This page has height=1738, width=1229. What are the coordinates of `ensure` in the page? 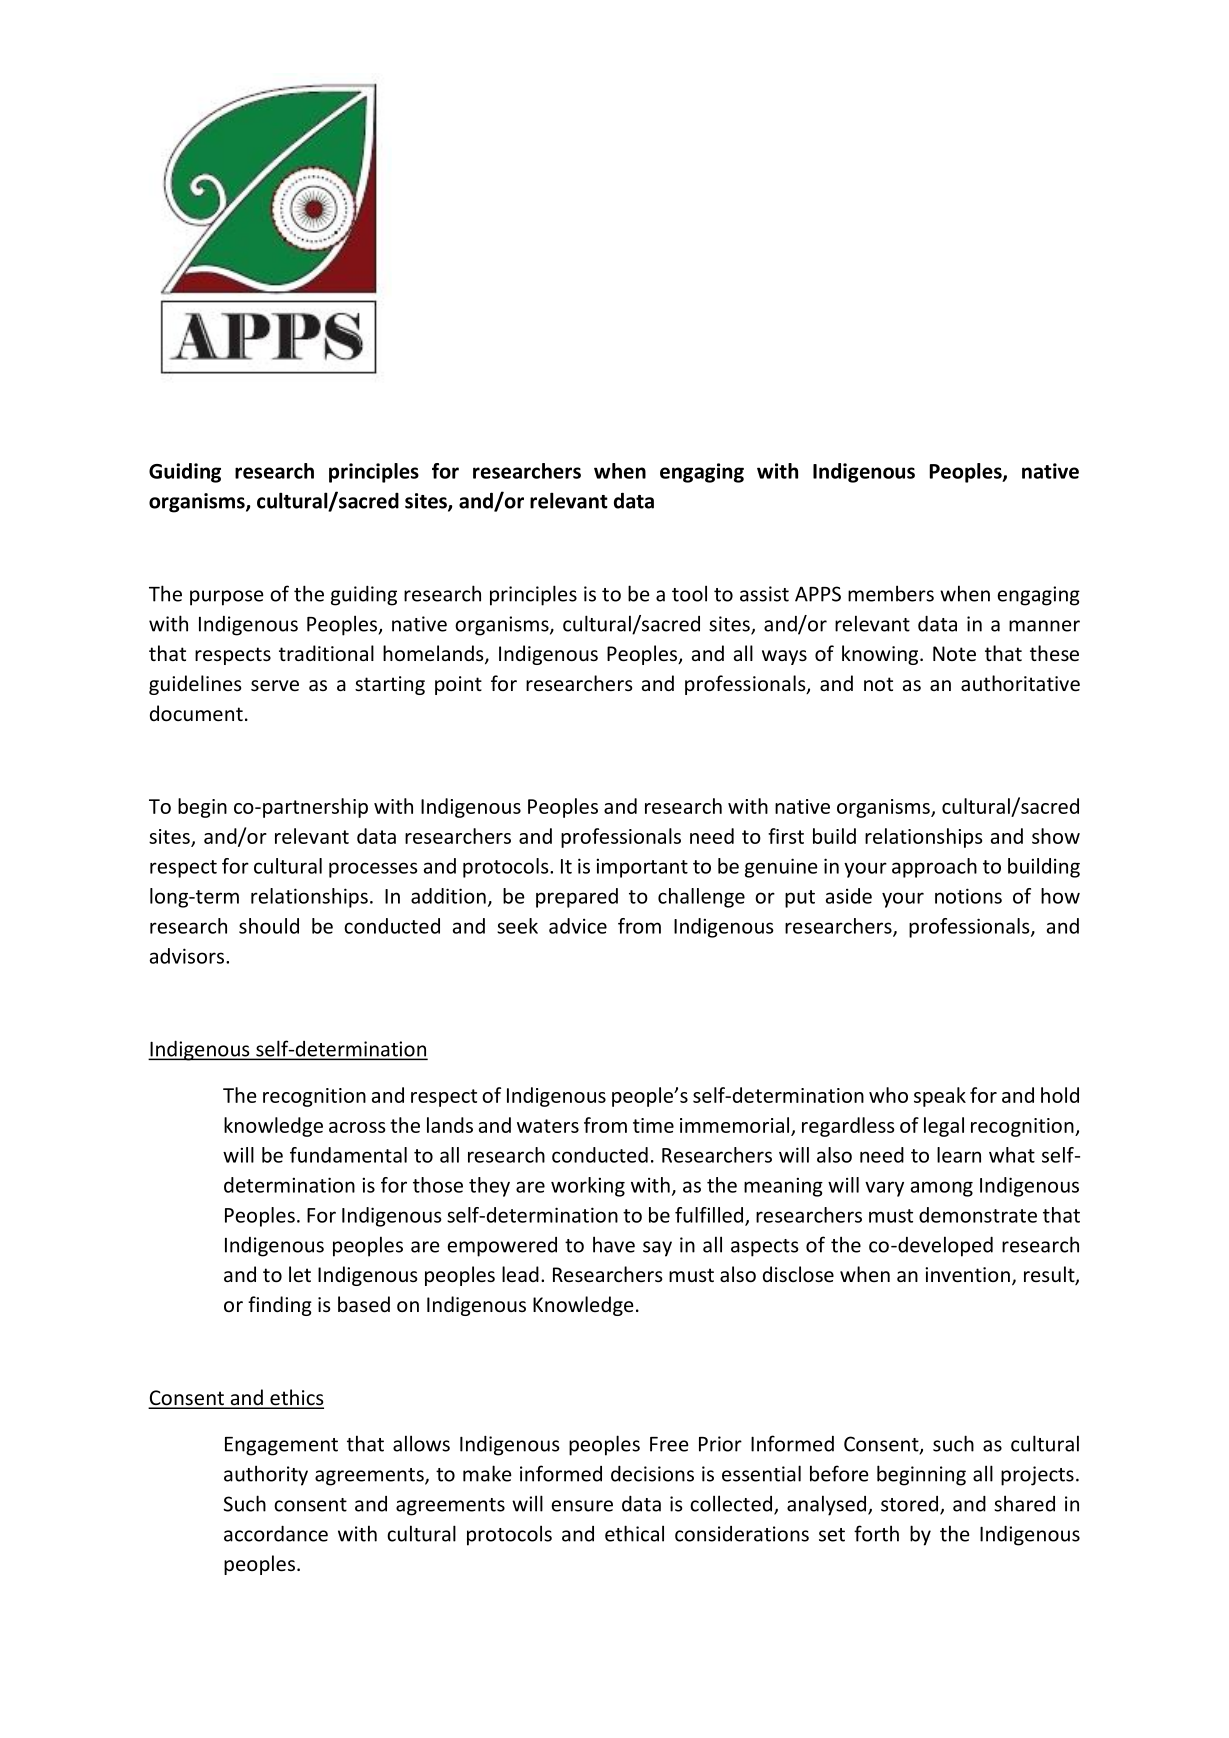 It's located at (582, 1506).
